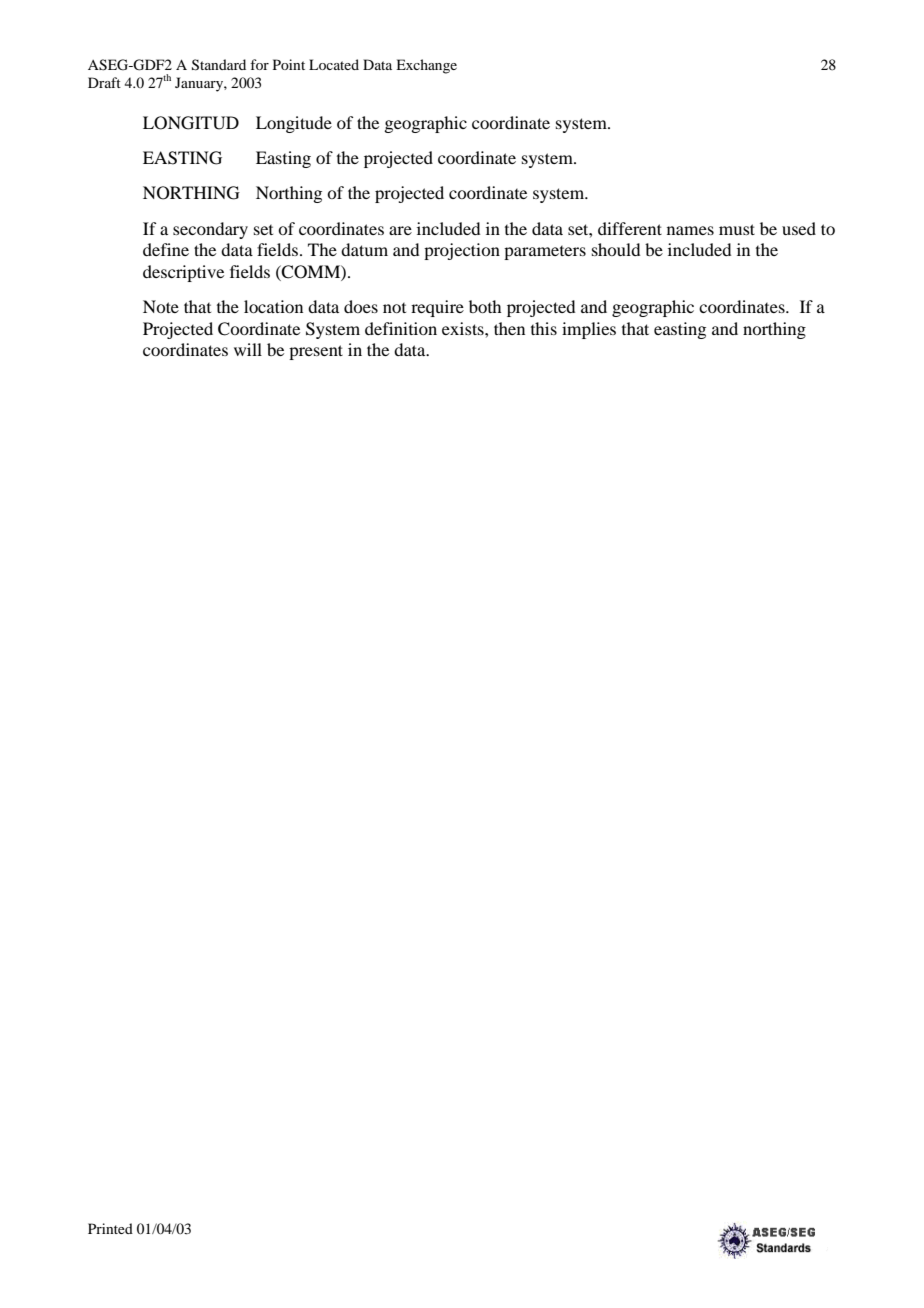 The width and height of the screenshot is (924, 1308). Describe the element at coordinates (737, 229) in the screenshot. I see `must` at that location.
